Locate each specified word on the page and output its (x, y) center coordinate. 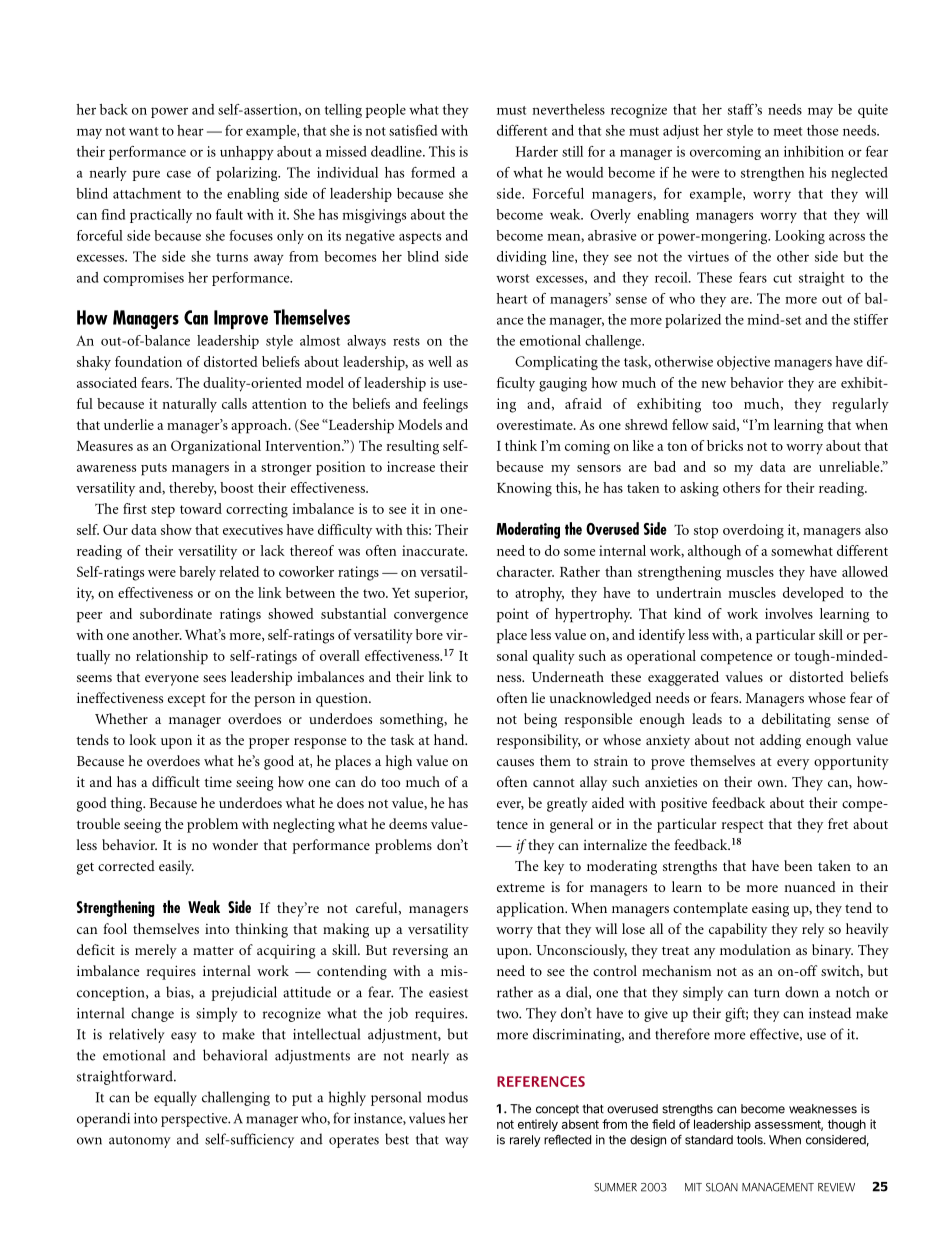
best (397, 1139)
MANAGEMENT (778, 1187)
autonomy (140, 1142)
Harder (537, 151)
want (143, 131)
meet (787, 131)
